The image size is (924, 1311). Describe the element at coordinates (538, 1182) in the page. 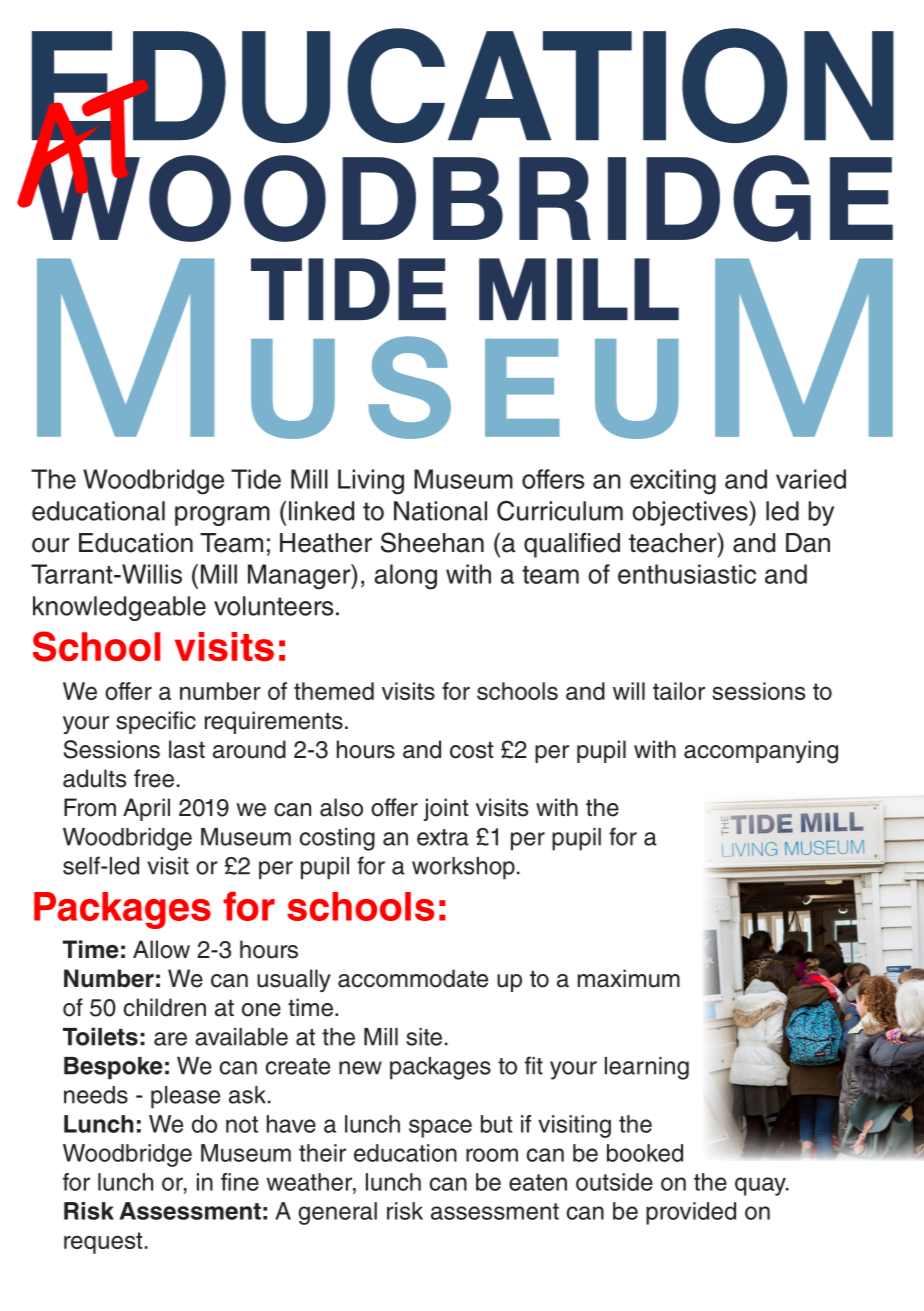

I see `eaten` at that location.
